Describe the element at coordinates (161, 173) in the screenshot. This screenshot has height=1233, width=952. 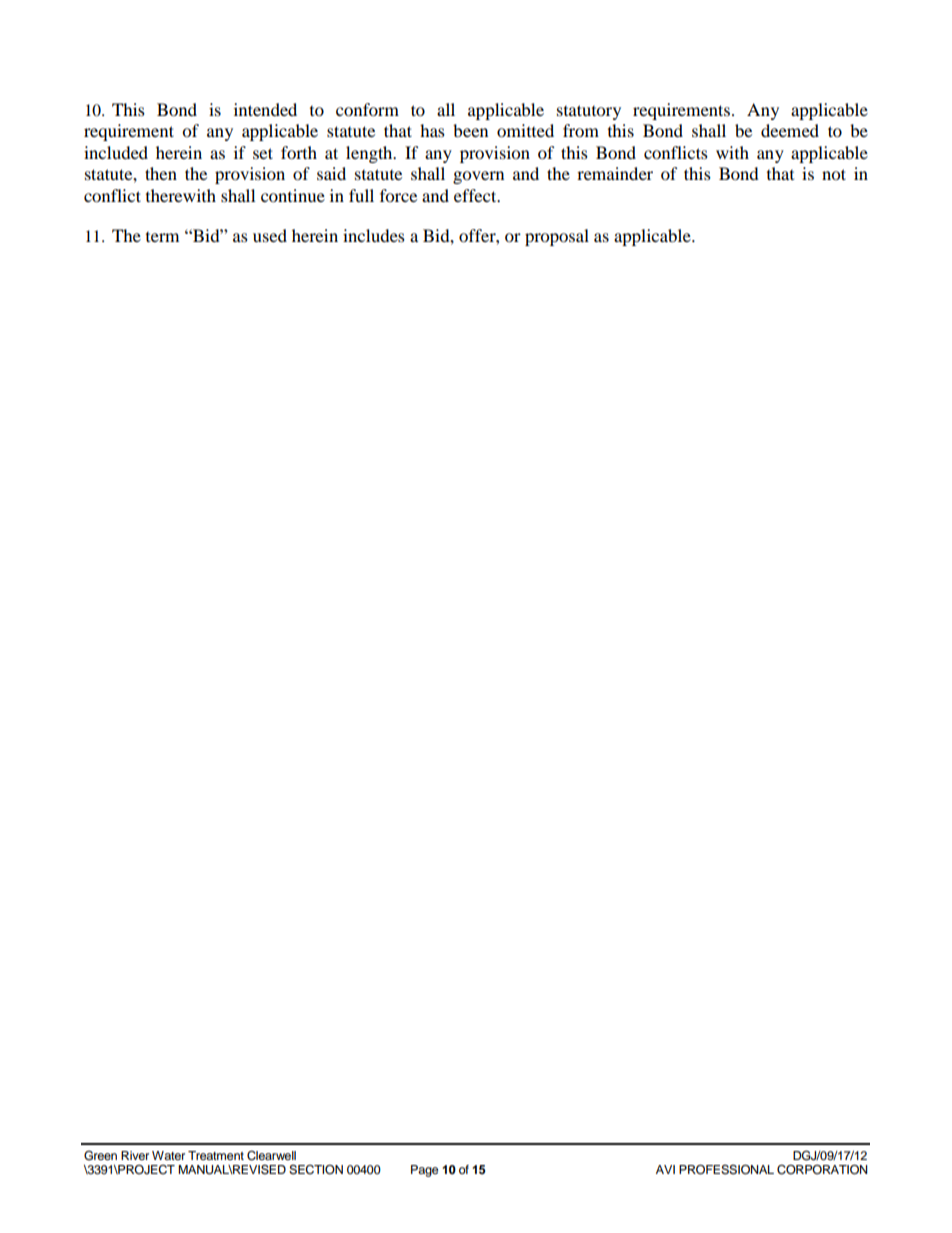
I see `then` at that location.
